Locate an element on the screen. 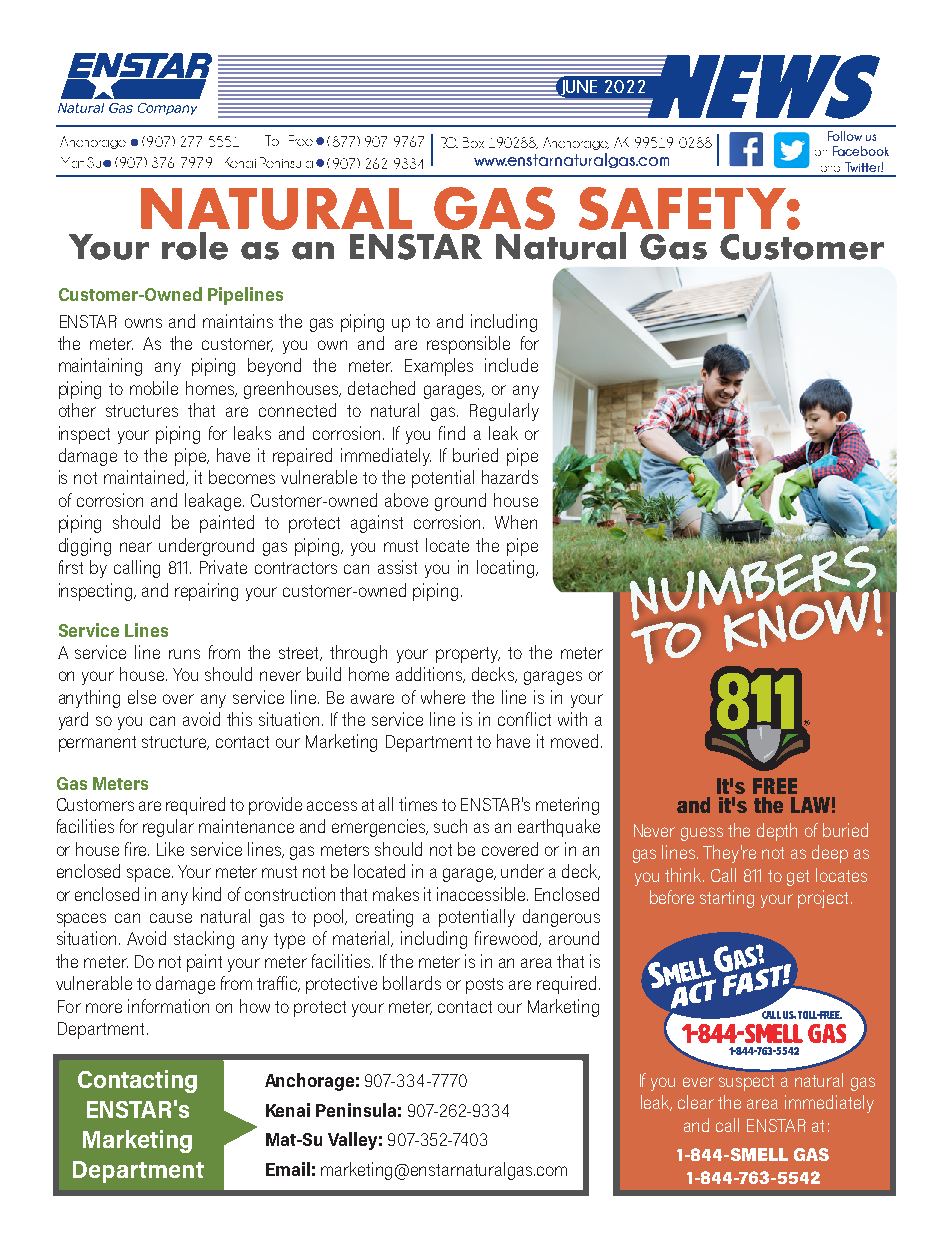 The width and height of the screenshot is (952, 1233). clear is located at coordinates (696, 1102).
